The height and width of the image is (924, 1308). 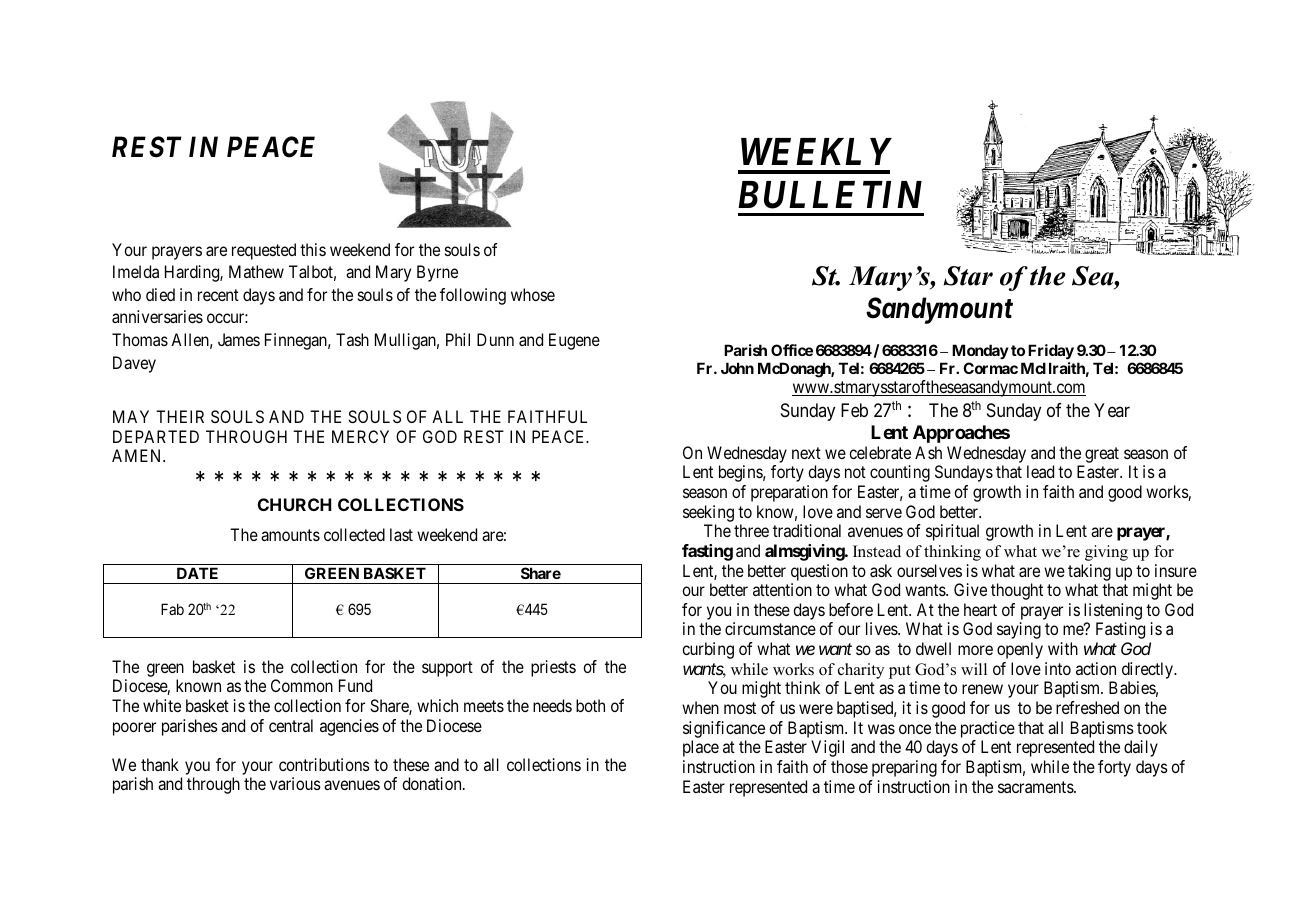 What do you see at coordinates (830, 195) in the image?
I see `BULLETIN` at bounding box center [830, 195].
